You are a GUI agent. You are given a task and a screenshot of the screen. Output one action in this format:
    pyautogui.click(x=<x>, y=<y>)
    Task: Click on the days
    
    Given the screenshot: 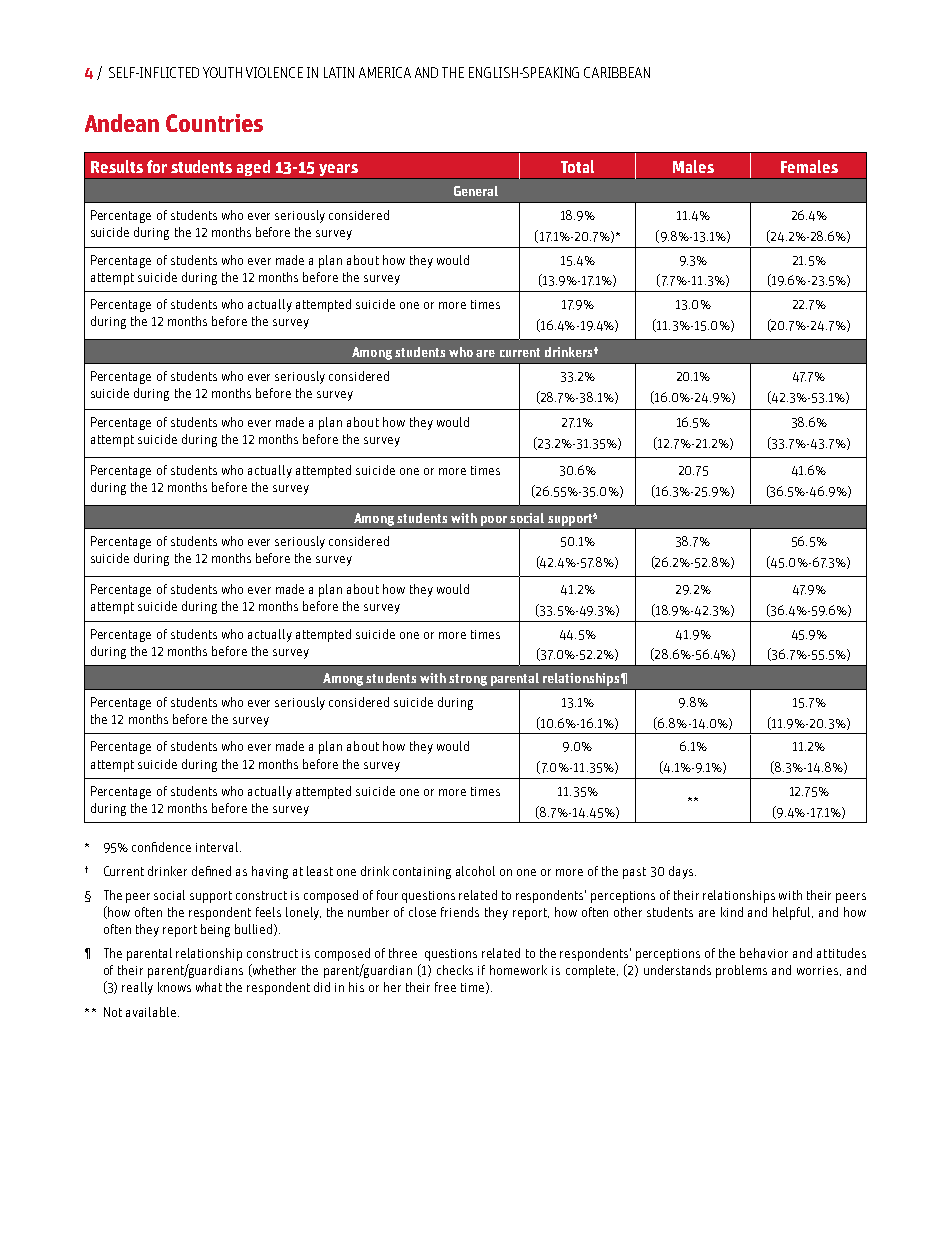 What is the action you would take?
    pyautogui.click(x=682, y=872)
